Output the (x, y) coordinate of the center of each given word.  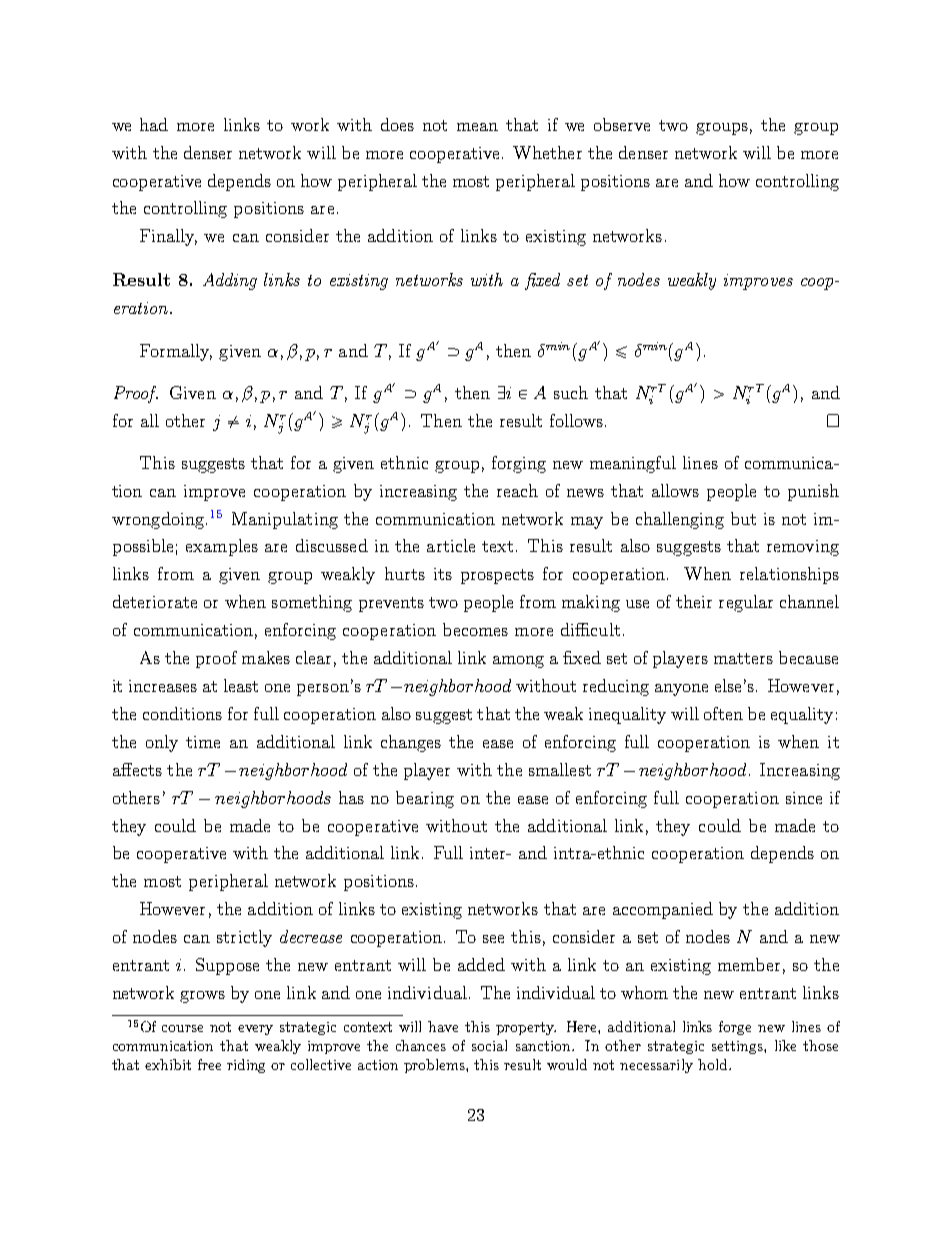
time (203, 742)
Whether (547, 152)
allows (675, 490)
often (723, 713)
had (154, 124)
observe (622, 124)
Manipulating (285, 520)
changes (411, 743)
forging (519, 464)
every (255, 1030)
